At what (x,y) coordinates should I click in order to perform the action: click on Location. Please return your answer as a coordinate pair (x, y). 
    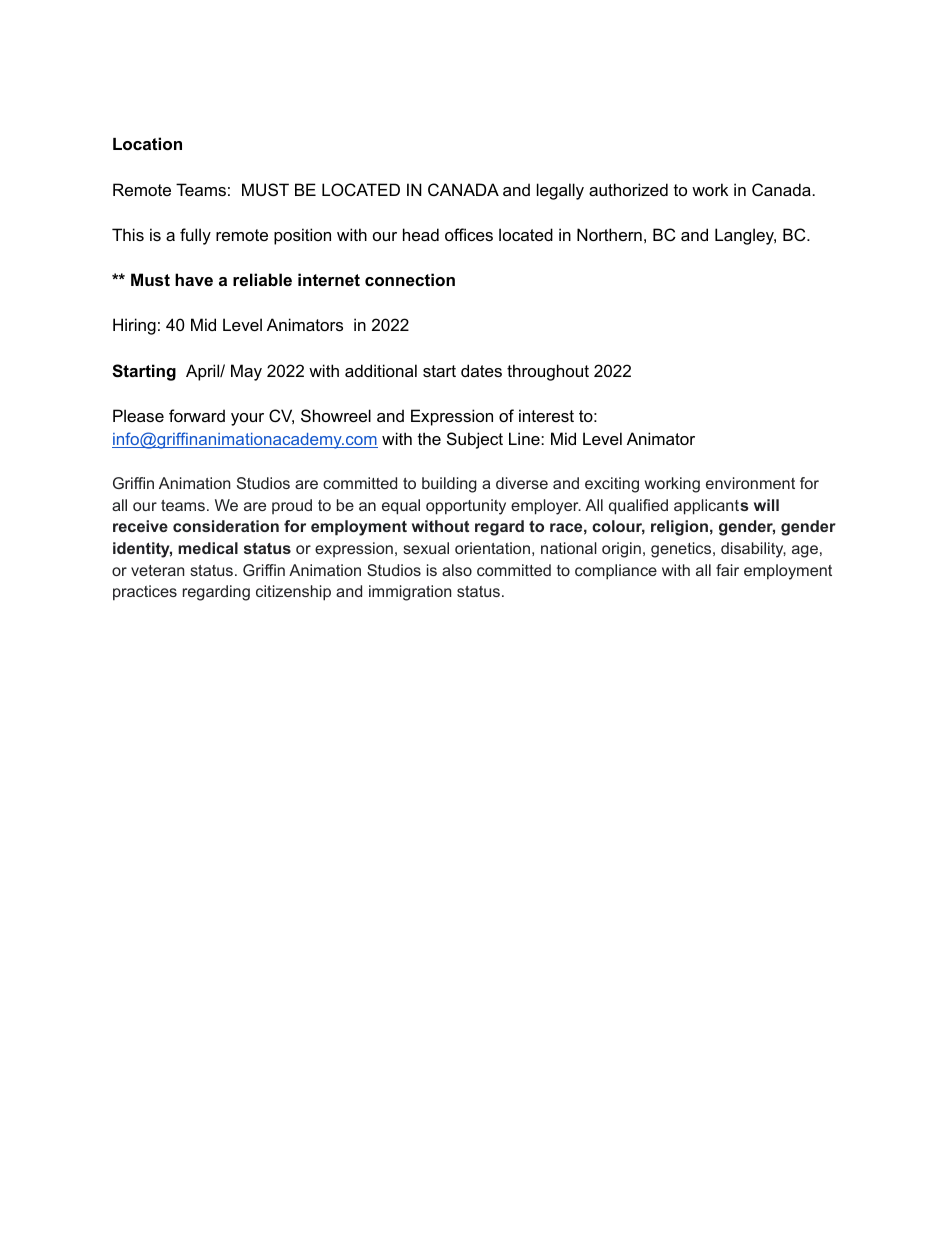
    Looking at the image, I should click on (147, 143).
